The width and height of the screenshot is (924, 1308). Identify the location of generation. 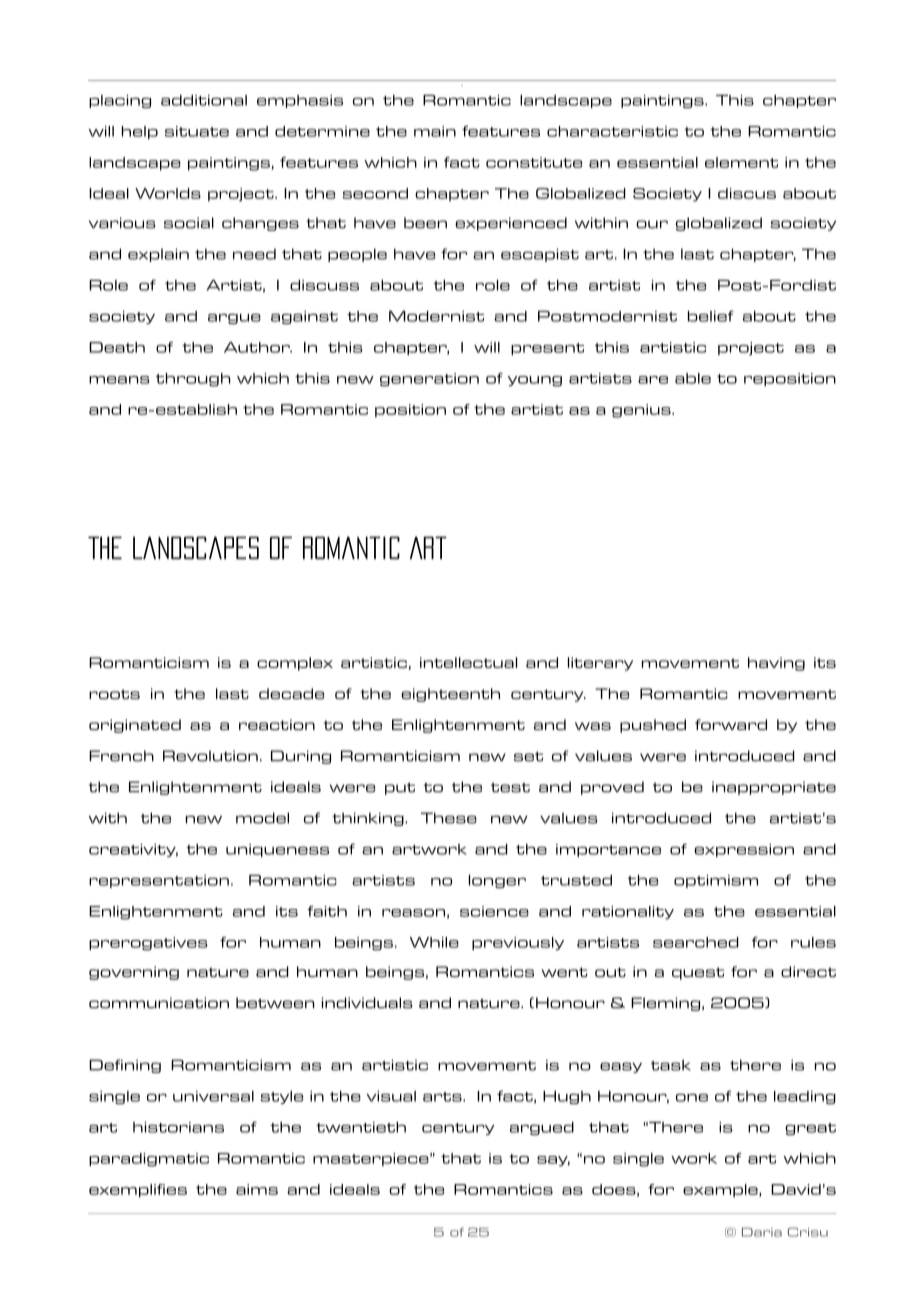
(429, 380).
